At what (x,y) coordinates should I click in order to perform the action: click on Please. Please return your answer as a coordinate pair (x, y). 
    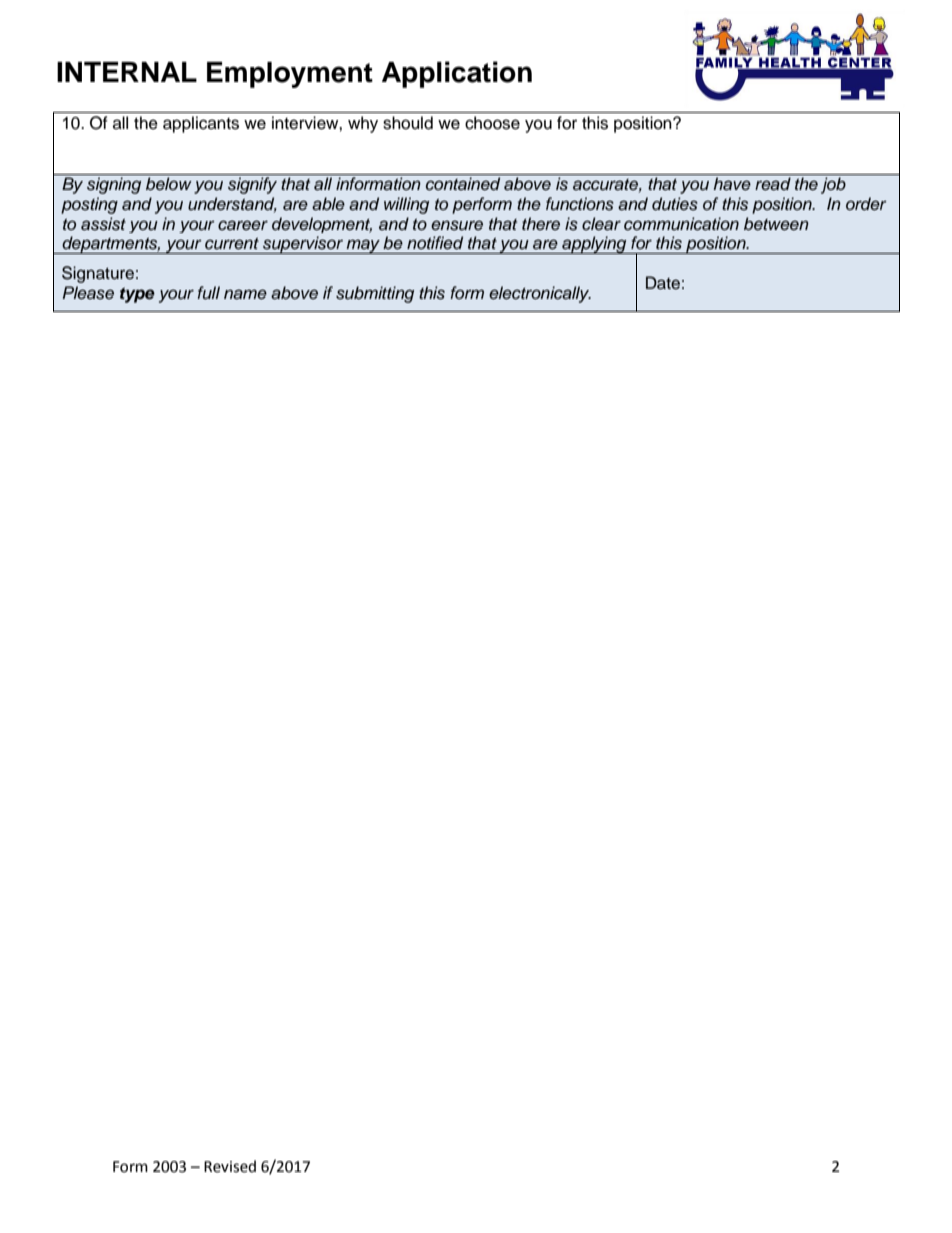
    Looking at the image, I should click on (88, 293).
